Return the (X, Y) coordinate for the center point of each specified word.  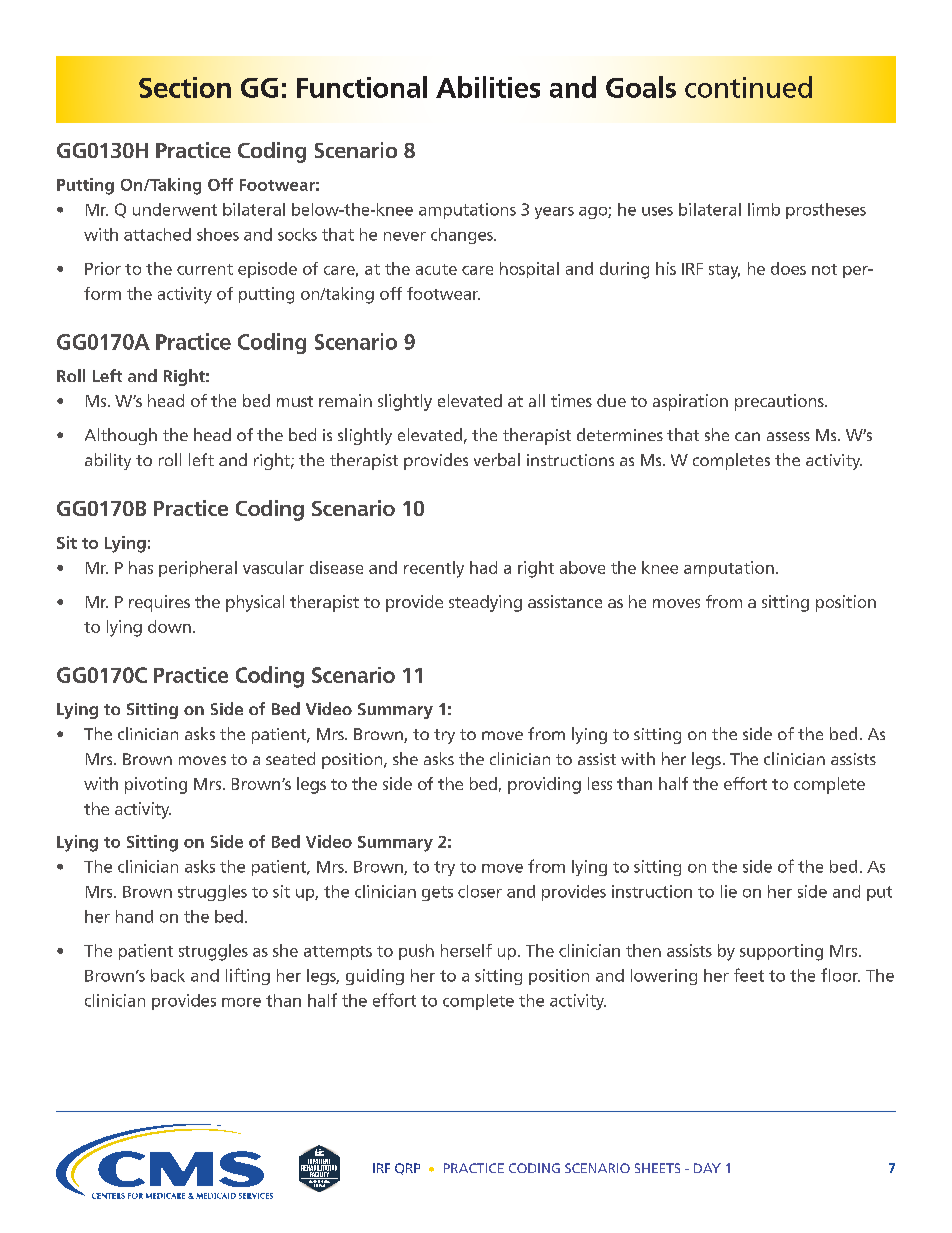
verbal (497, 459)
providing (544, 785)
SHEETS (657, 1168)
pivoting (156, 785)
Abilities (488, 87)
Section (185, 87)
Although (121, 436)
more (241, 1002)
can (747, 436)
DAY (707, 1168)
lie (729, 891)
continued (748, 87)
